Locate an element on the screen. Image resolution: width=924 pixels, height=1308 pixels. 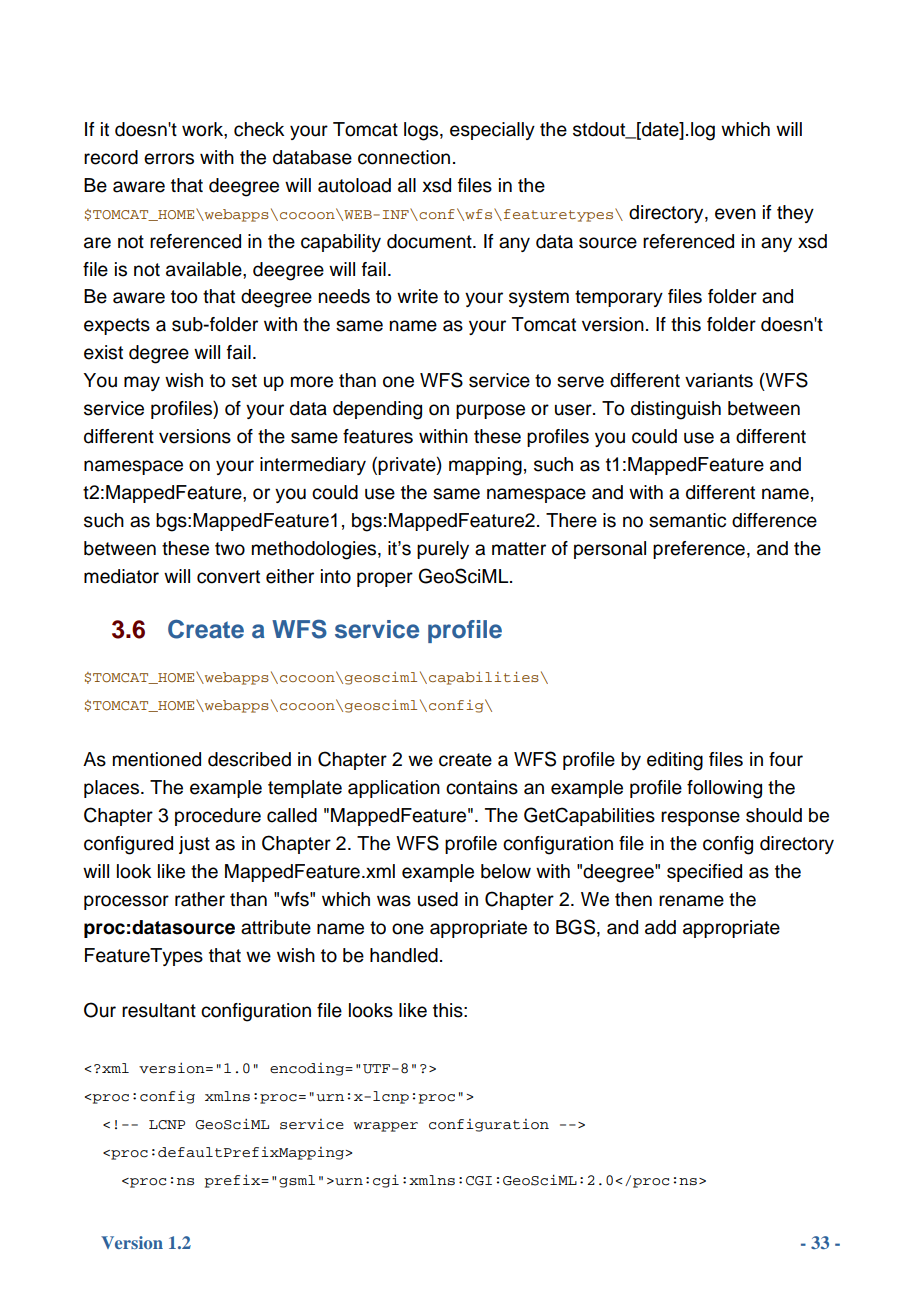
proper is located at coordinates (385, 579).
